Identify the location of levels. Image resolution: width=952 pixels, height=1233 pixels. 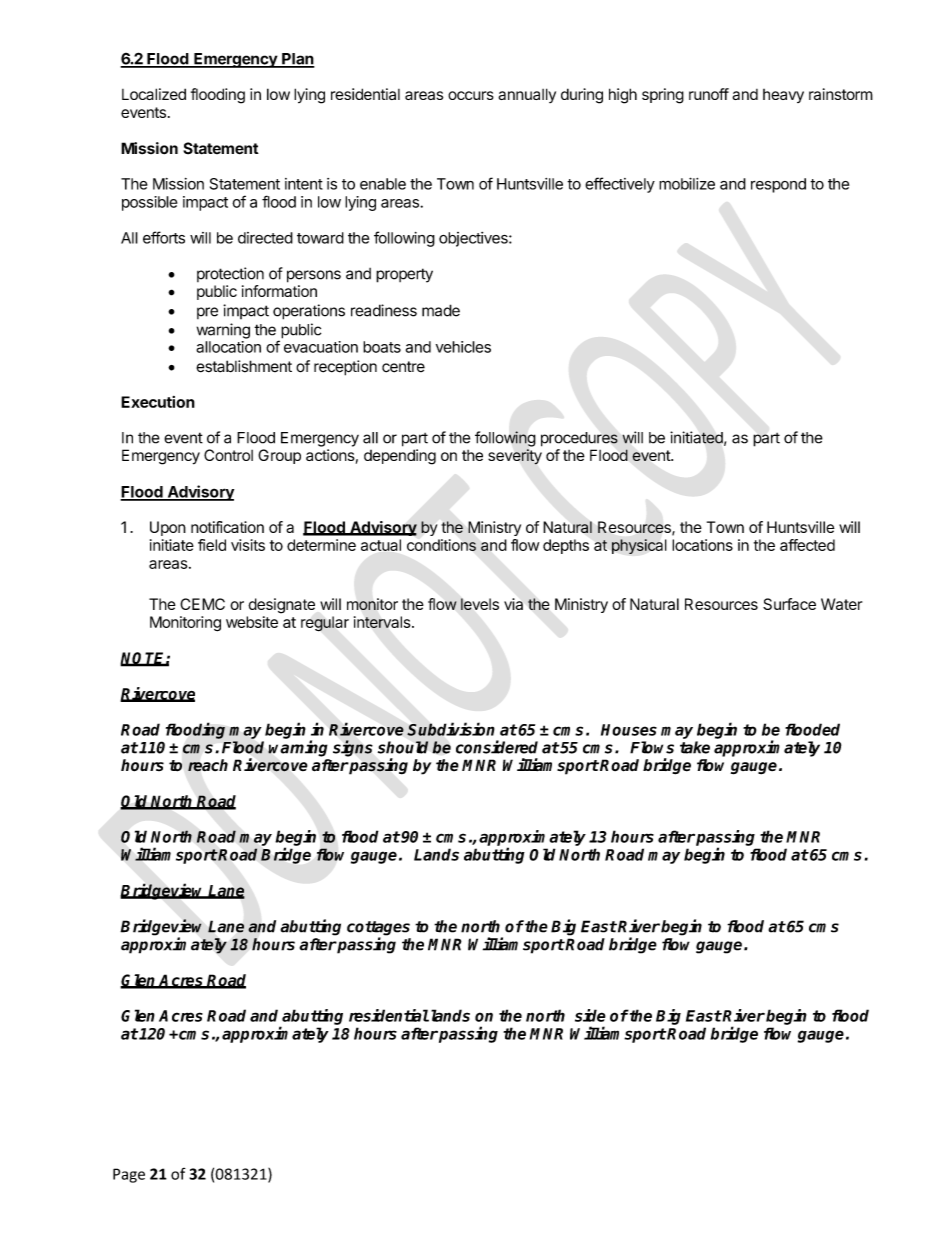
(480, 604).
